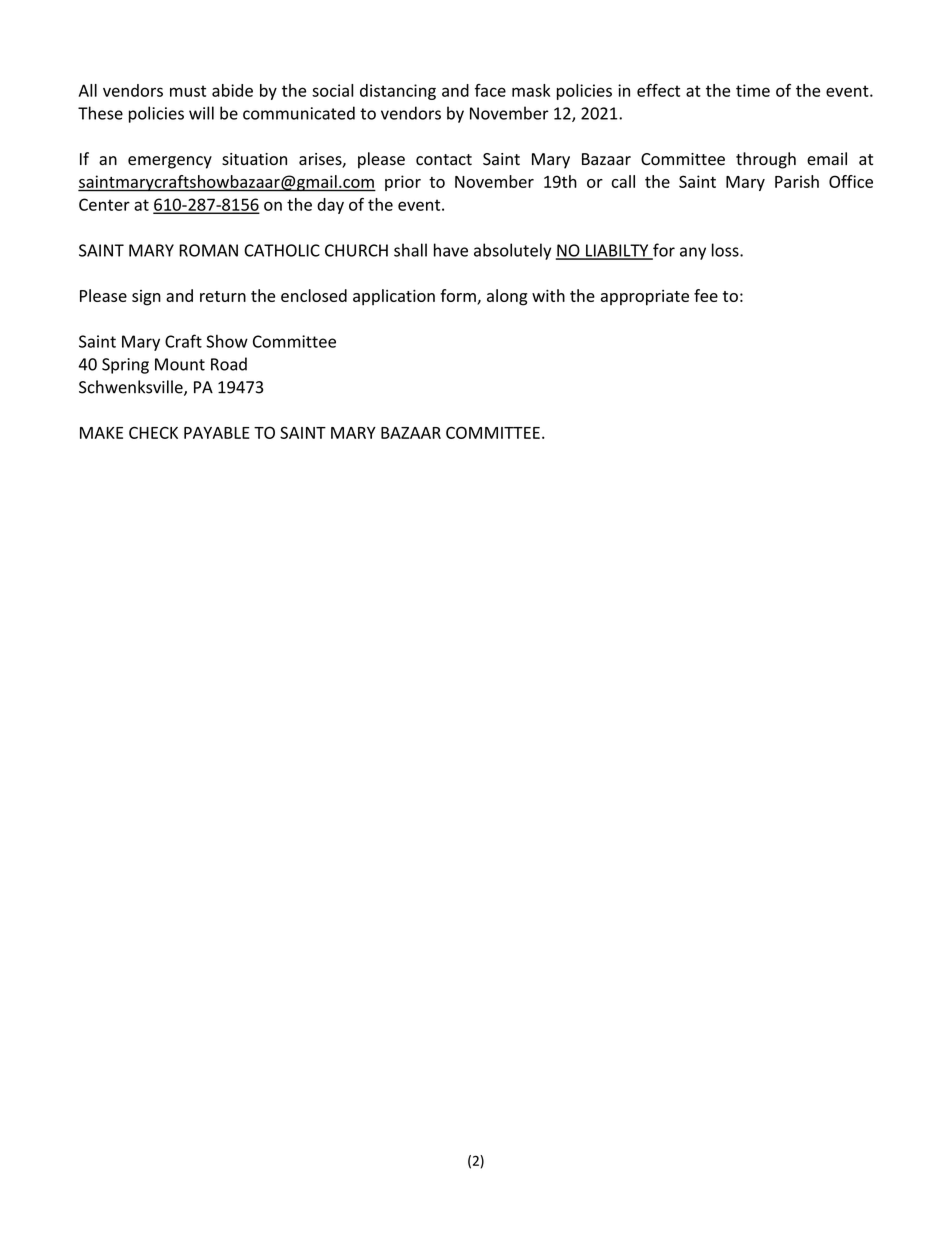 This screenshot has height=1233, width=952. I want to click on PAYABLE, so click(217, 433).
